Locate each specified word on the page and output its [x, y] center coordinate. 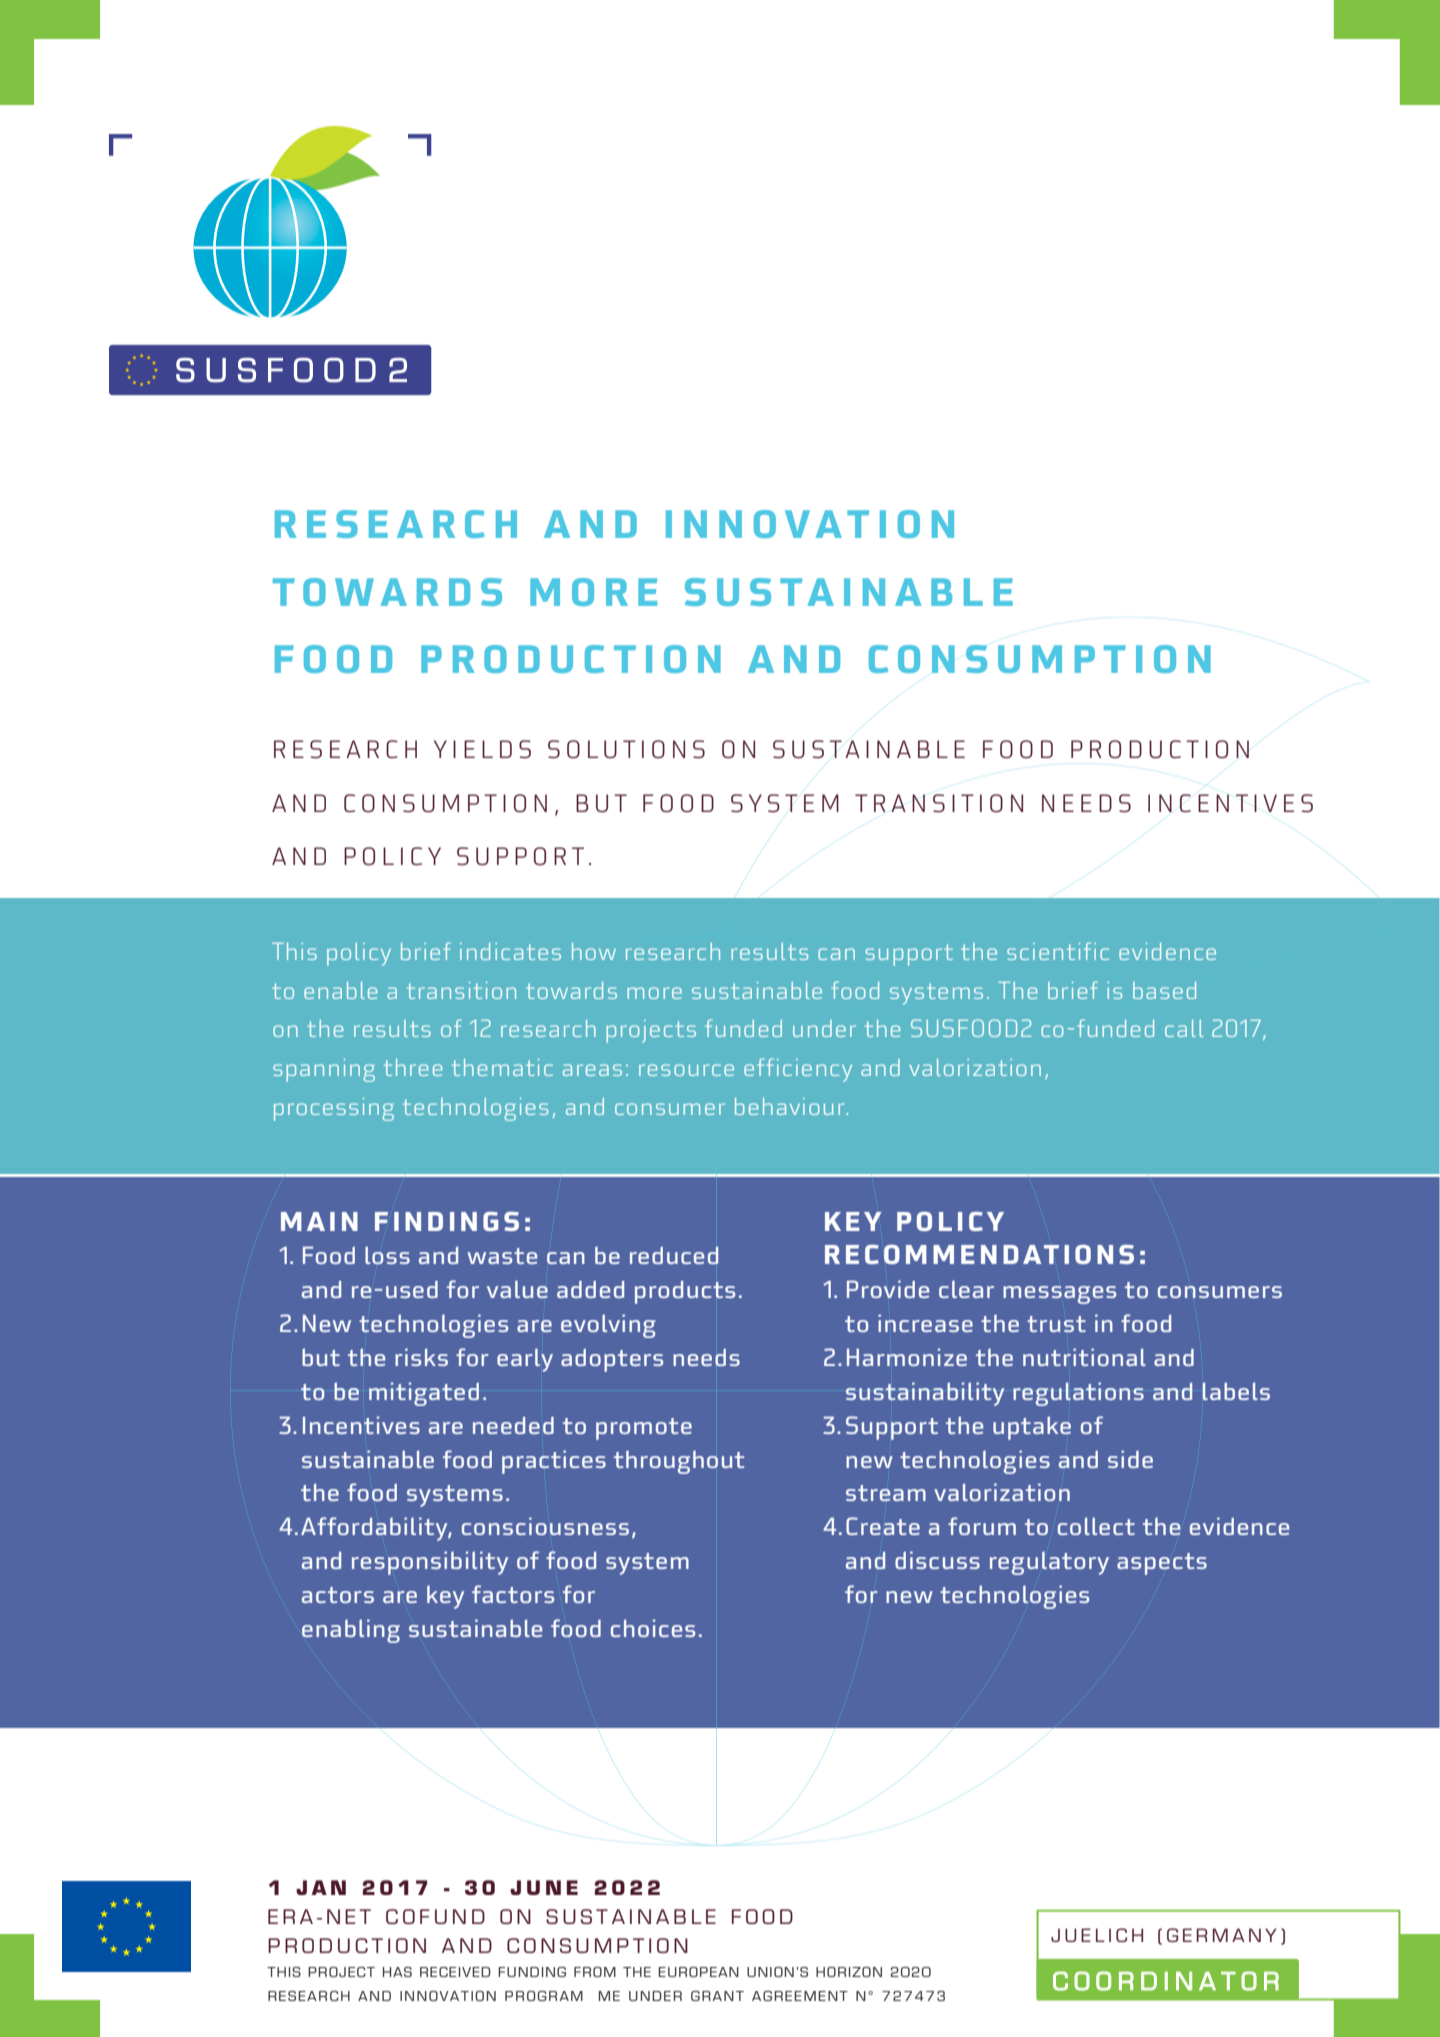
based [1164, 990]
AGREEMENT [800, 1996]
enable [340, 990]
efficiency [798, 1070]
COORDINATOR [1166, 1981]
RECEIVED [455, 1972]
